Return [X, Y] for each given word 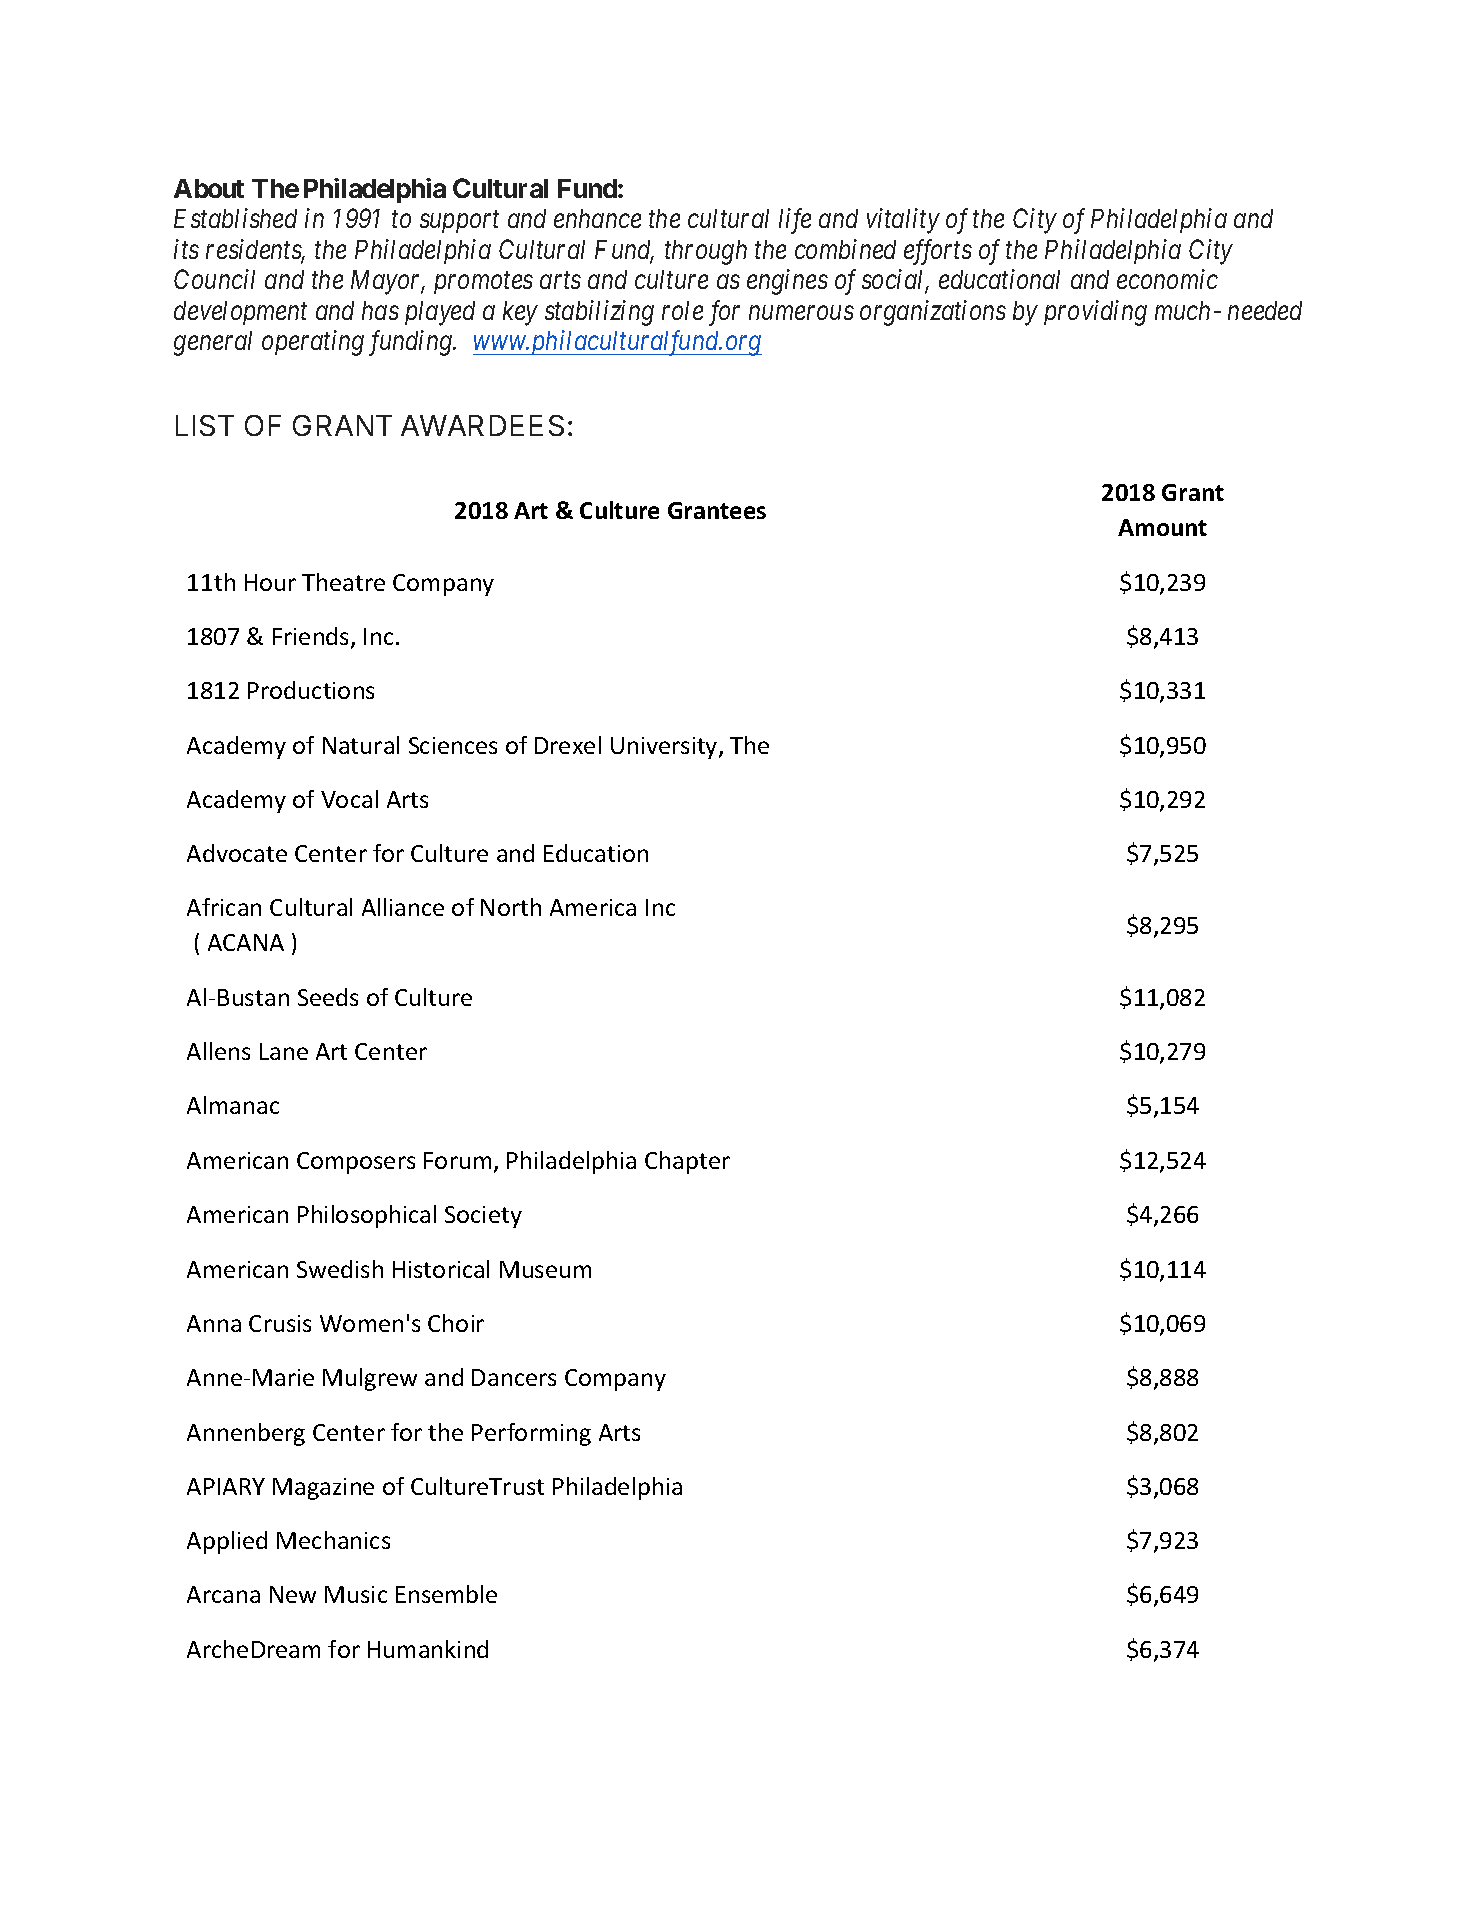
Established [235, 218]
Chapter [687, 1162]
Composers [356, 1163]
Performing [531, 1434]
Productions [311, 690]
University [665, 748]
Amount [1162, 527]
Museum [545, 1269]
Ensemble [446, 1594]
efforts [938, 252]
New [293, 1594]
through [706, 252]
